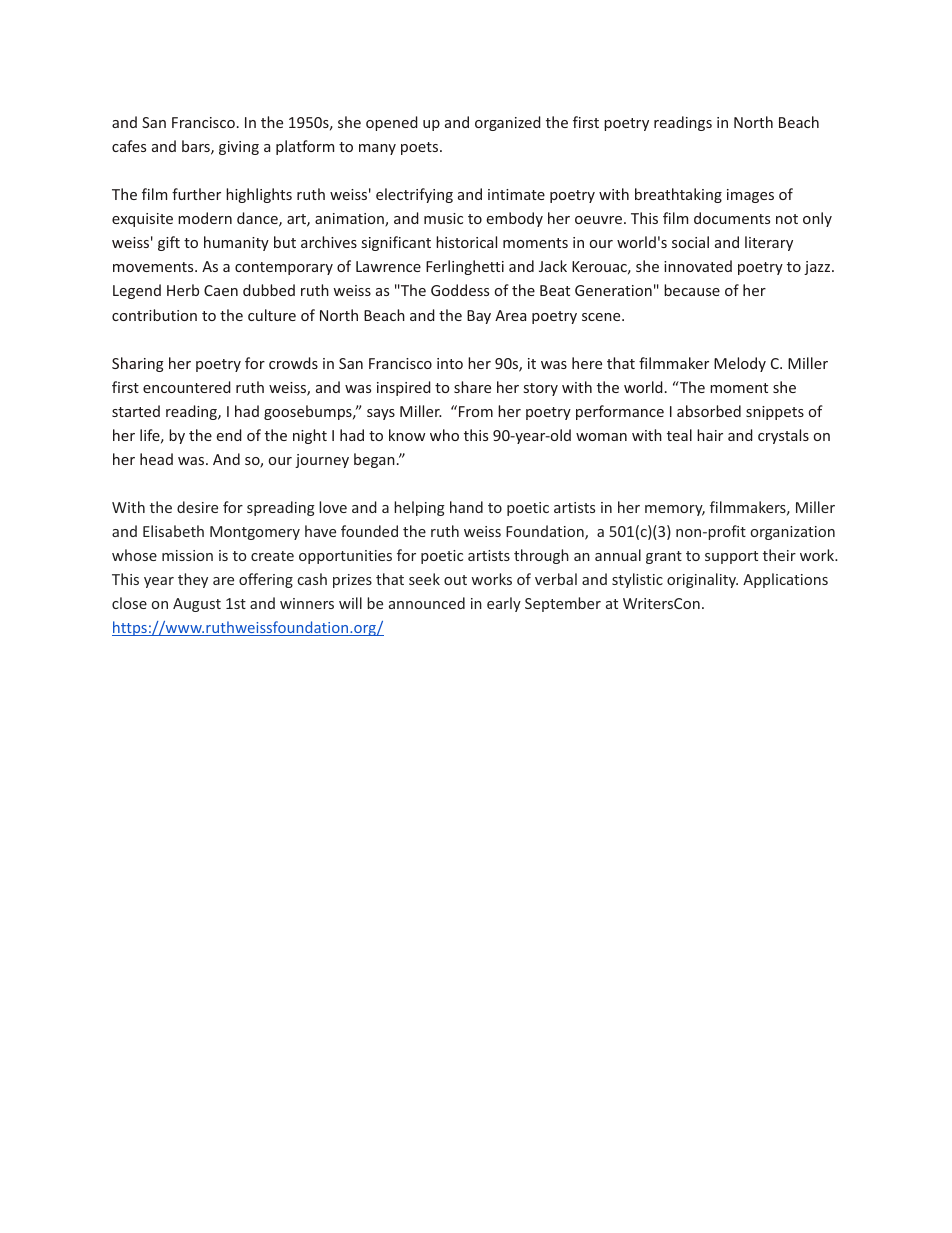  Describe the element at coordinates (239, 148) in the document. I see `giving` at that location.
